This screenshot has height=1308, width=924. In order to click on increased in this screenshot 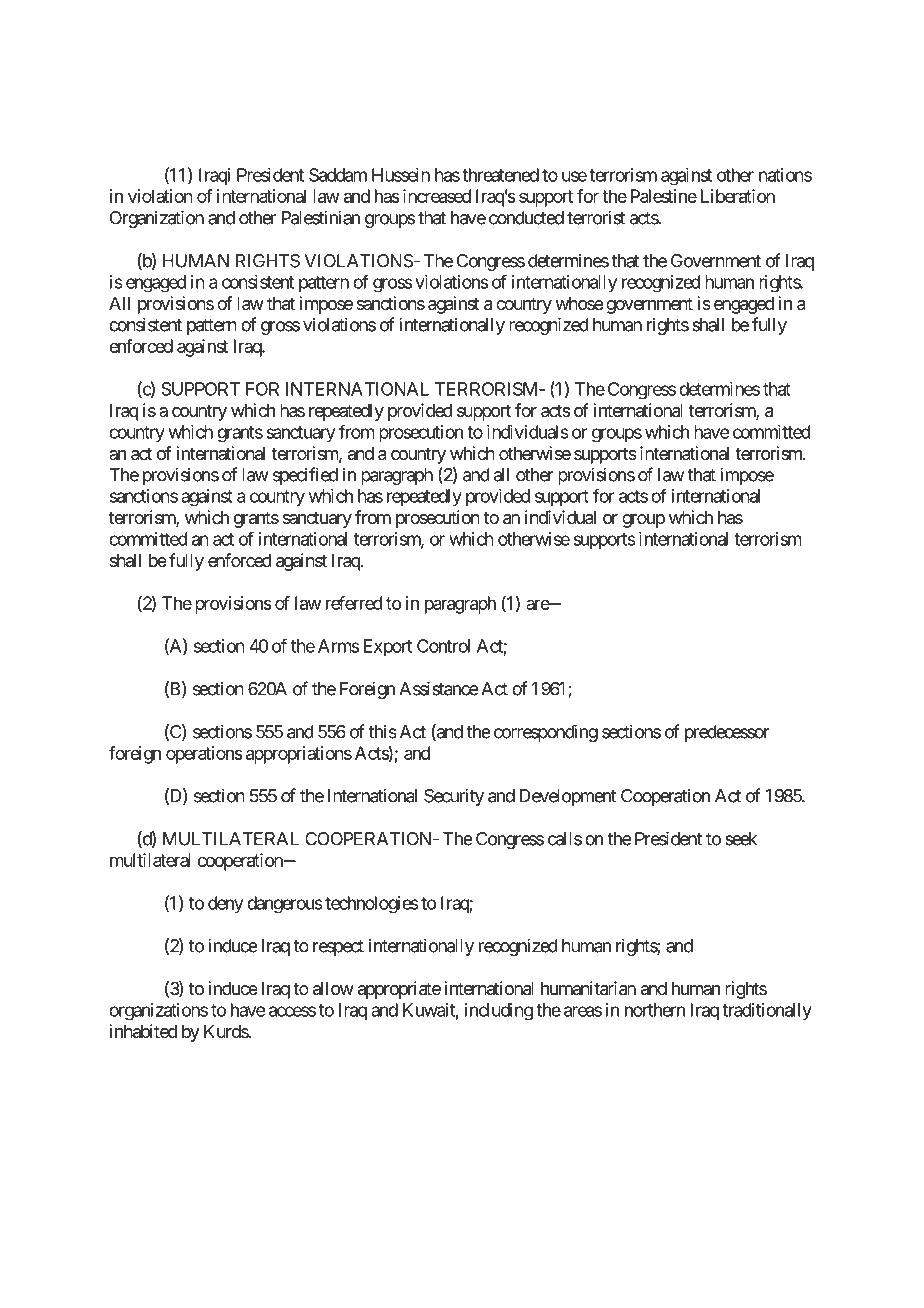, I will do `click(437, 196)`.
